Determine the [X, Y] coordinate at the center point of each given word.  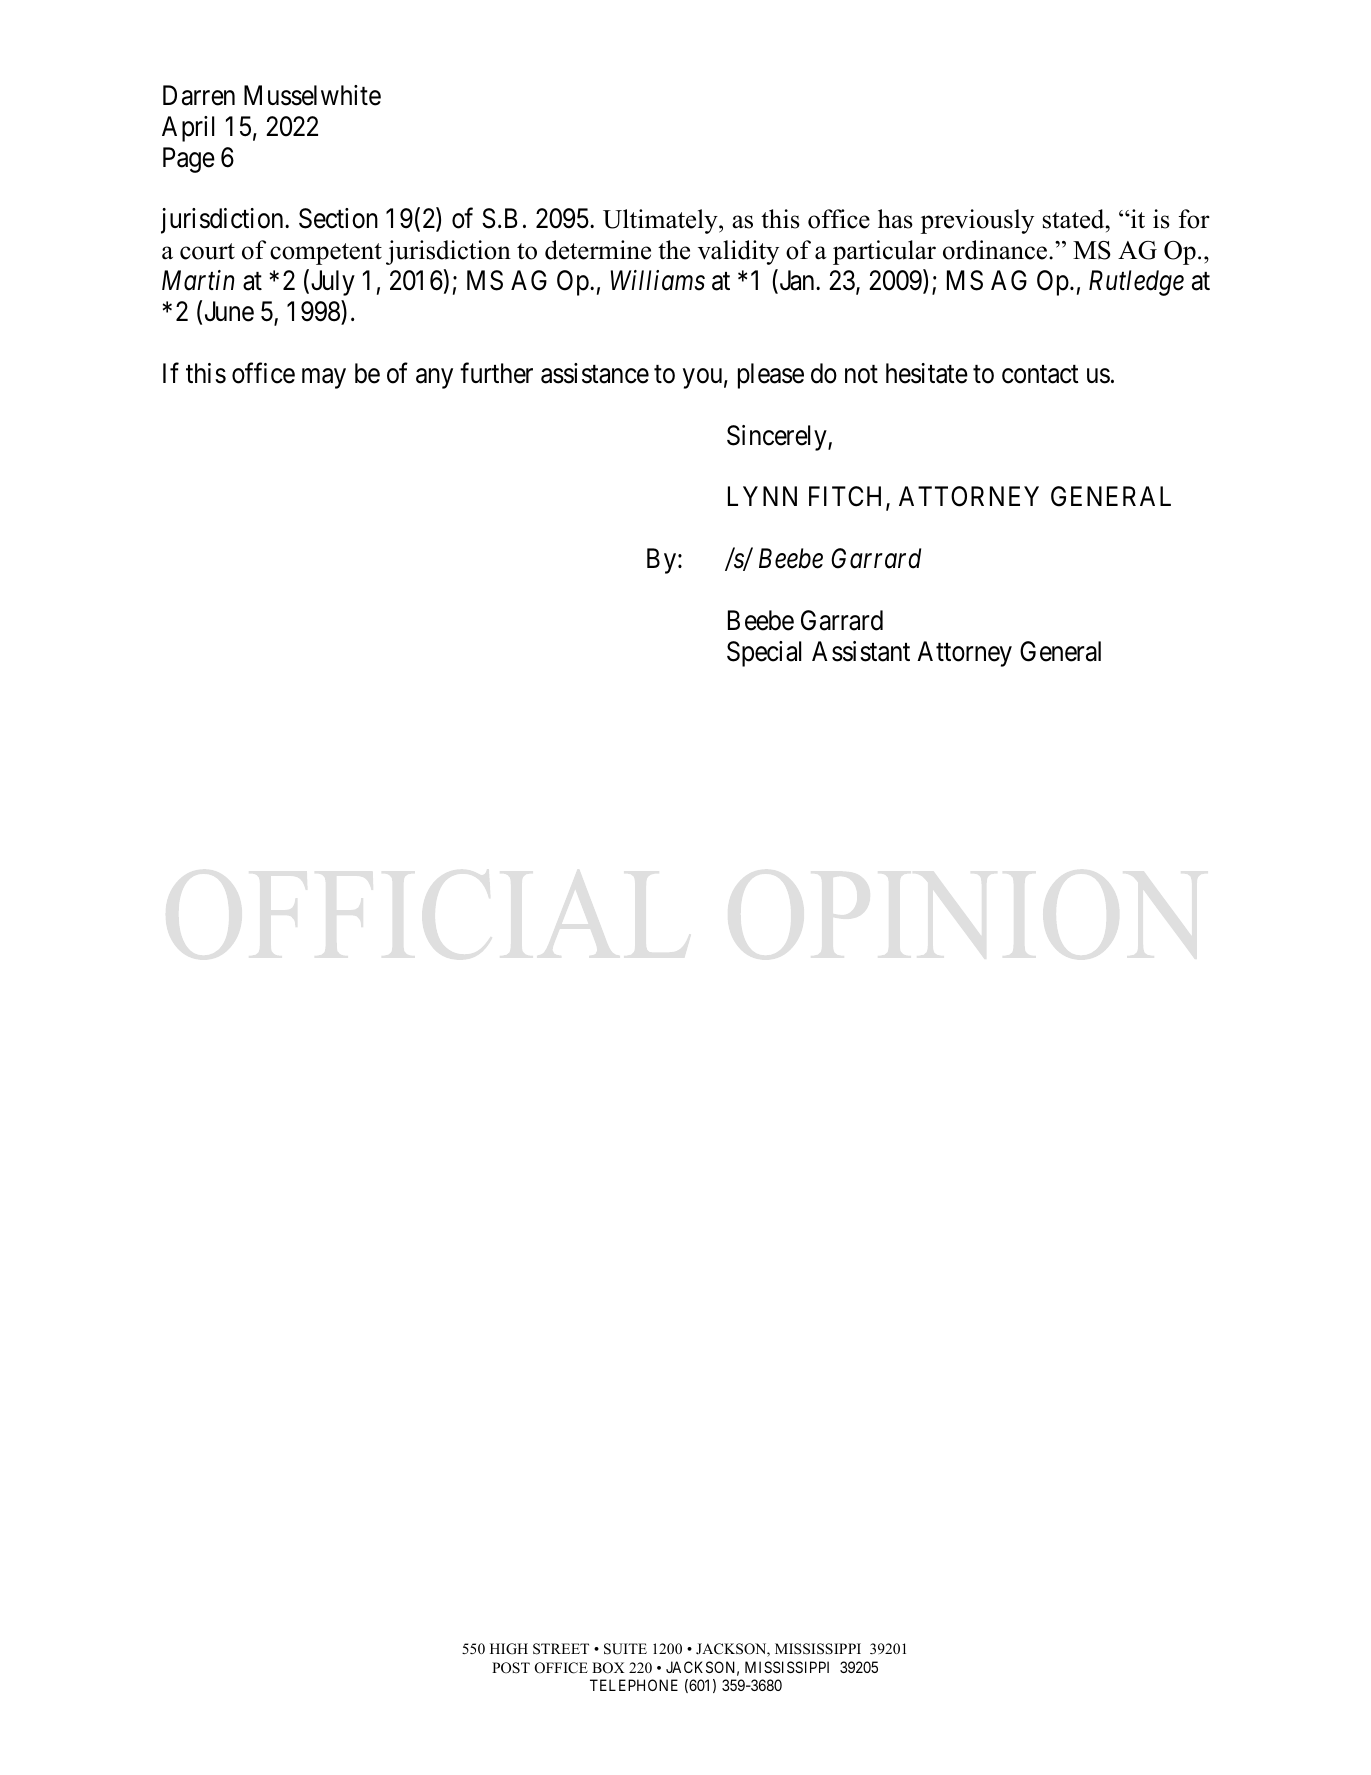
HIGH [509, 1649]
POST [511, 1668]
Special [764, 654]
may [324, 378]
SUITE [625, 1649]
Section [338, 218]
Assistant [861, 651]
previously [977, 221]
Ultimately [661, 221]
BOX [608, 1668]
